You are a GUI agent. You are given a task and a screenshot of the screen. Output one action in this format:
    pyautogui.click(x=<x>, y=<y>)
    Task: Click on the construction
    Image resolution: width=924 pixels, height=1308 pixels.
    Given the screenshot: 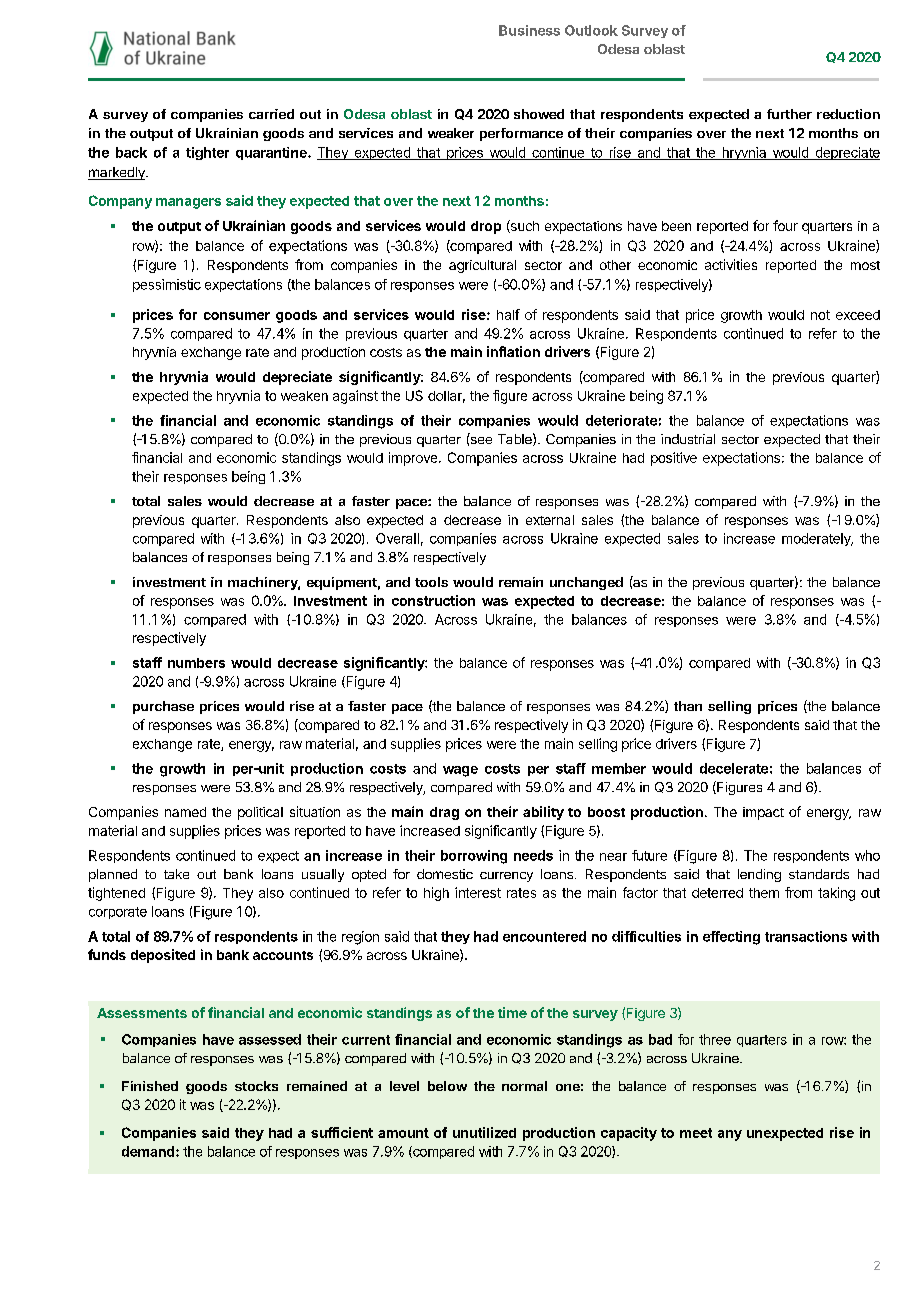 What is the action you would take?
    pyautogui.click(x=433, y=600)
